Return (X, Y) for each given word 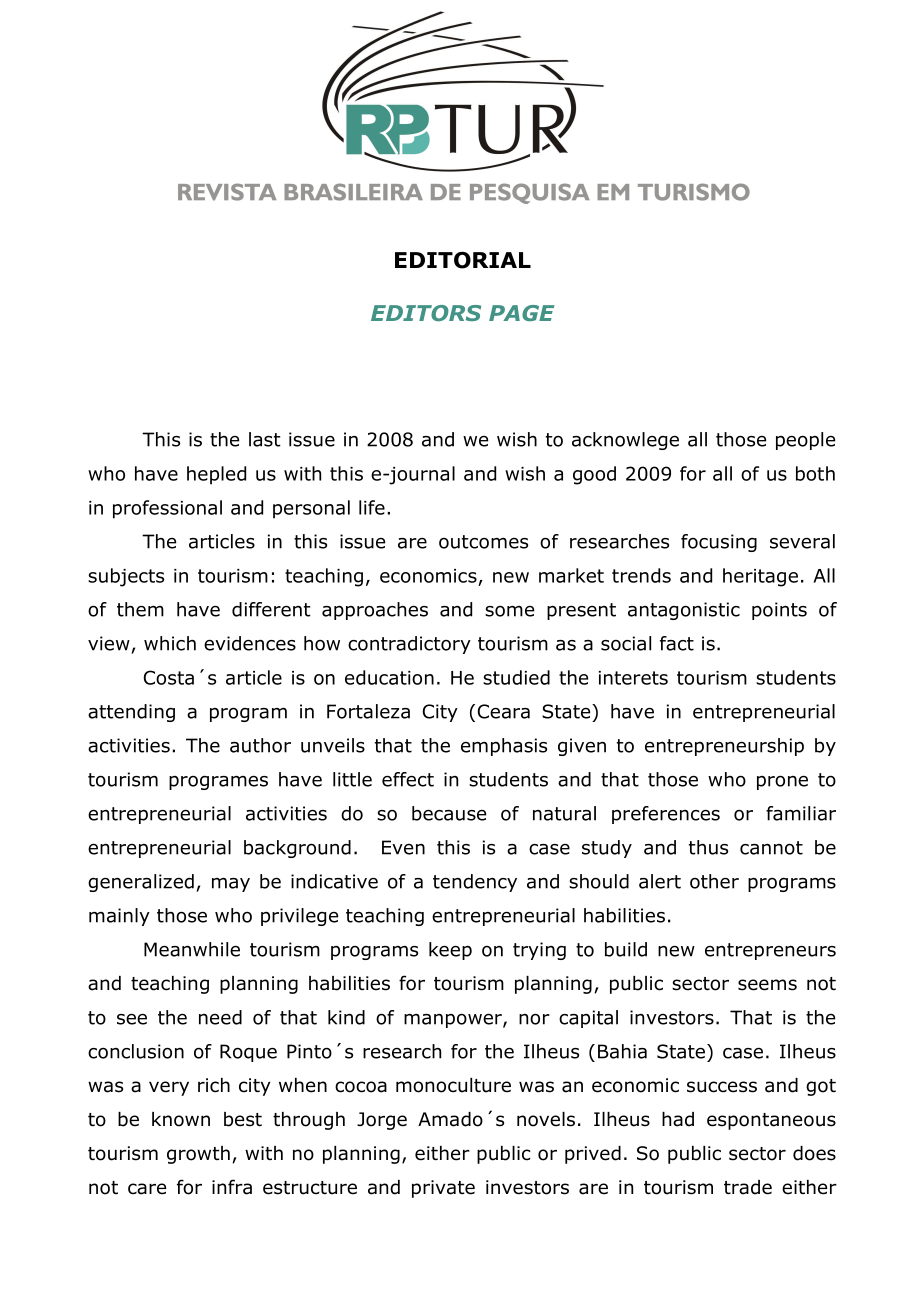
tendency (475, 883)
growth (198, 1155)
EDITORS (426, 313)
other (714, 881)
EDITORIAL (463, 260)
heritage (760, 577)
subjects (126, 577)
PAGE (522, 313)
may (231, 885)
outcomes (483, 542)
